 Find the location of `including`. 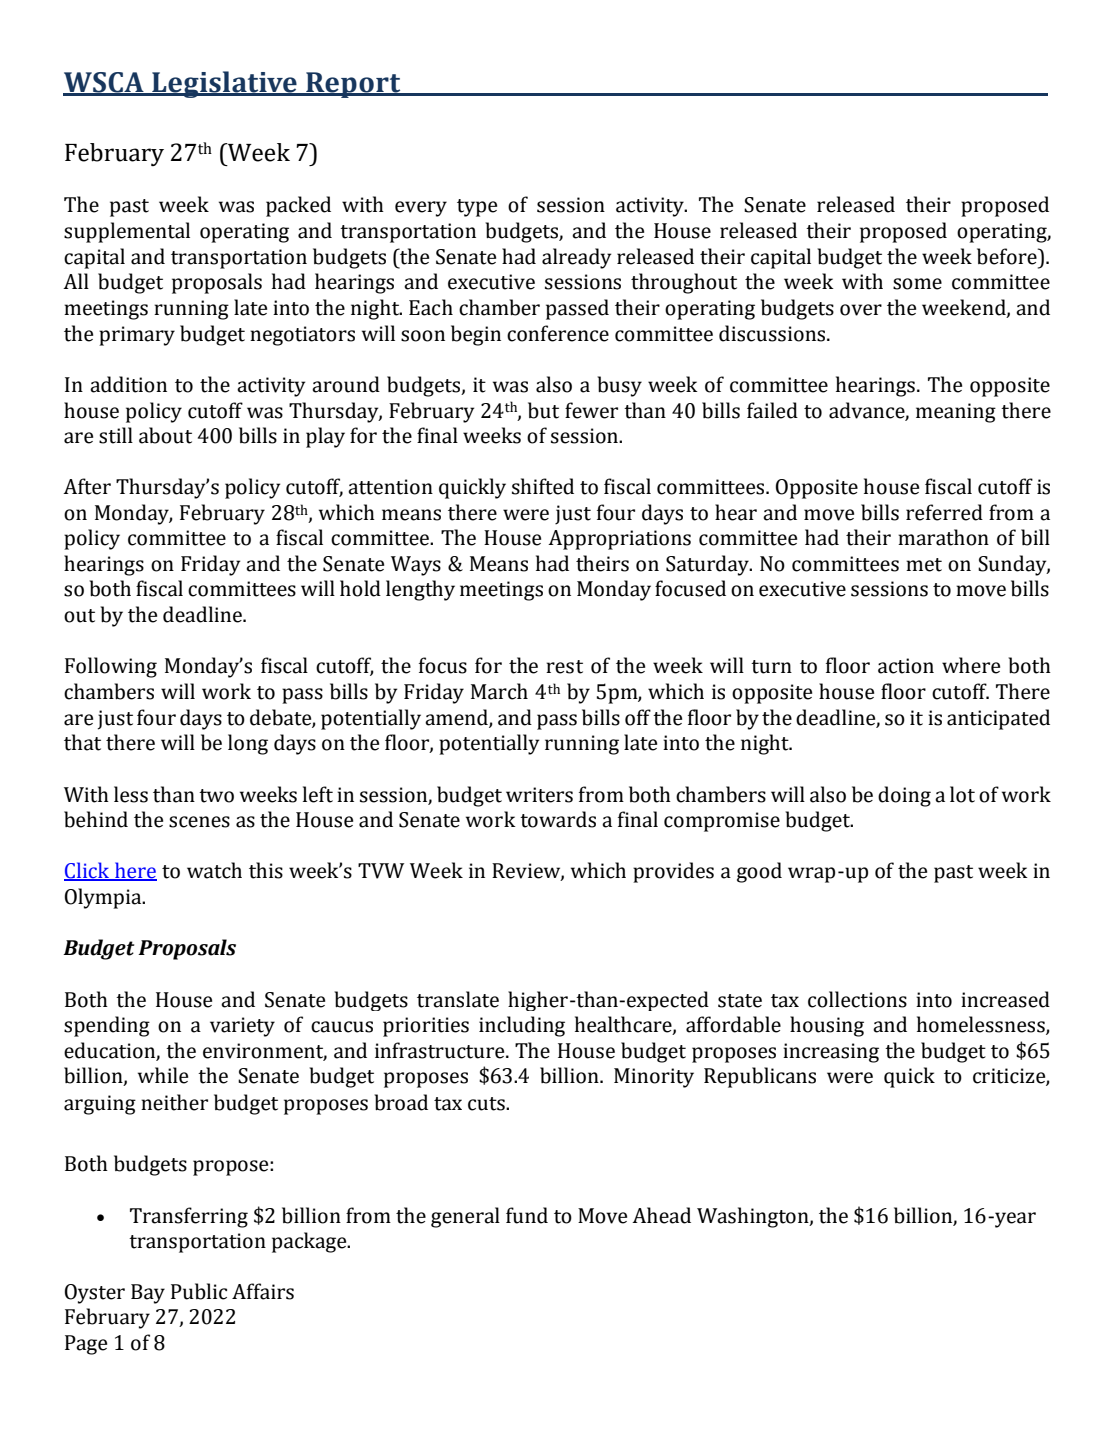

including is located at coordinates (522, 1026).
